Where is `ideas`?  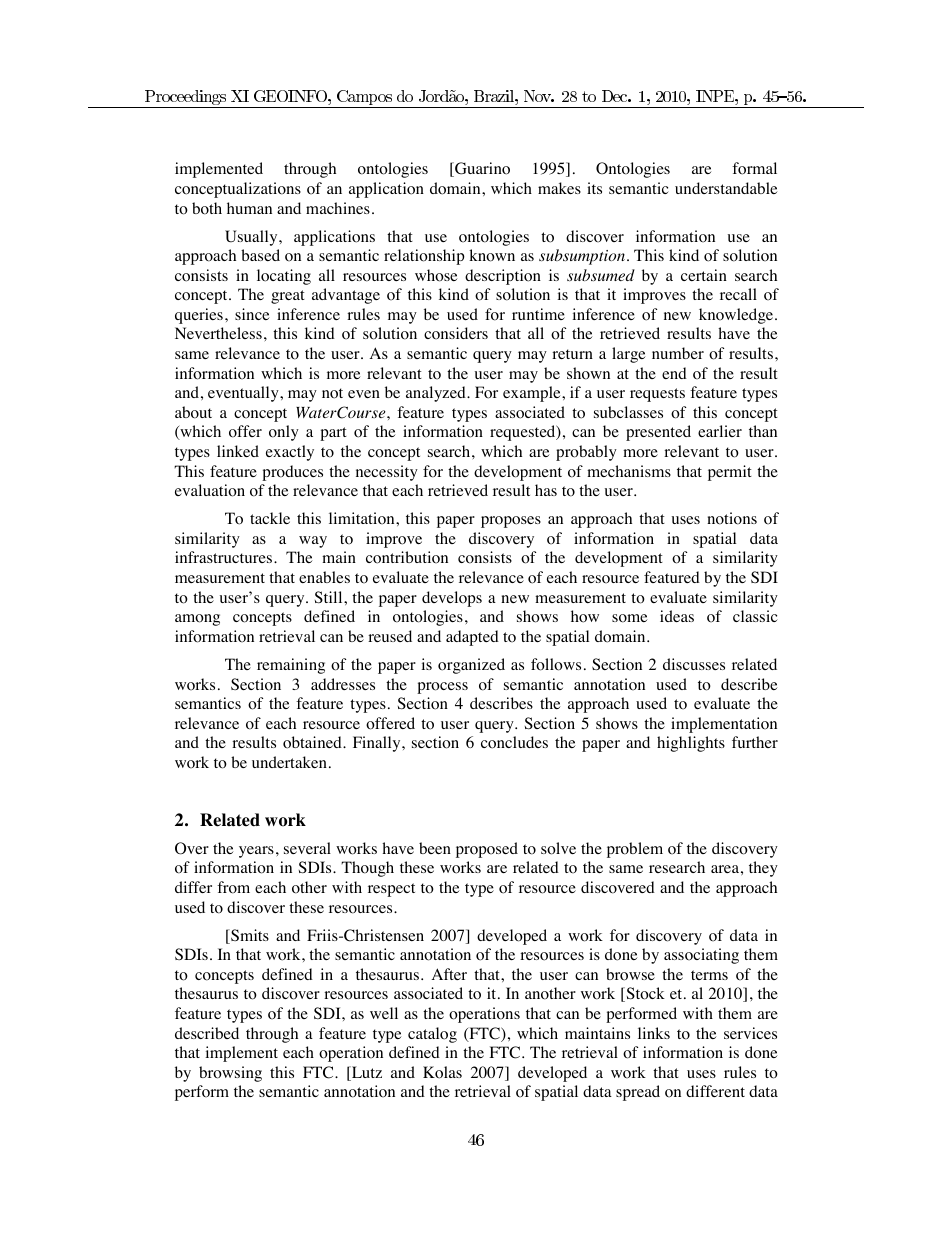 ideas is located at coordinates (677, 616).
